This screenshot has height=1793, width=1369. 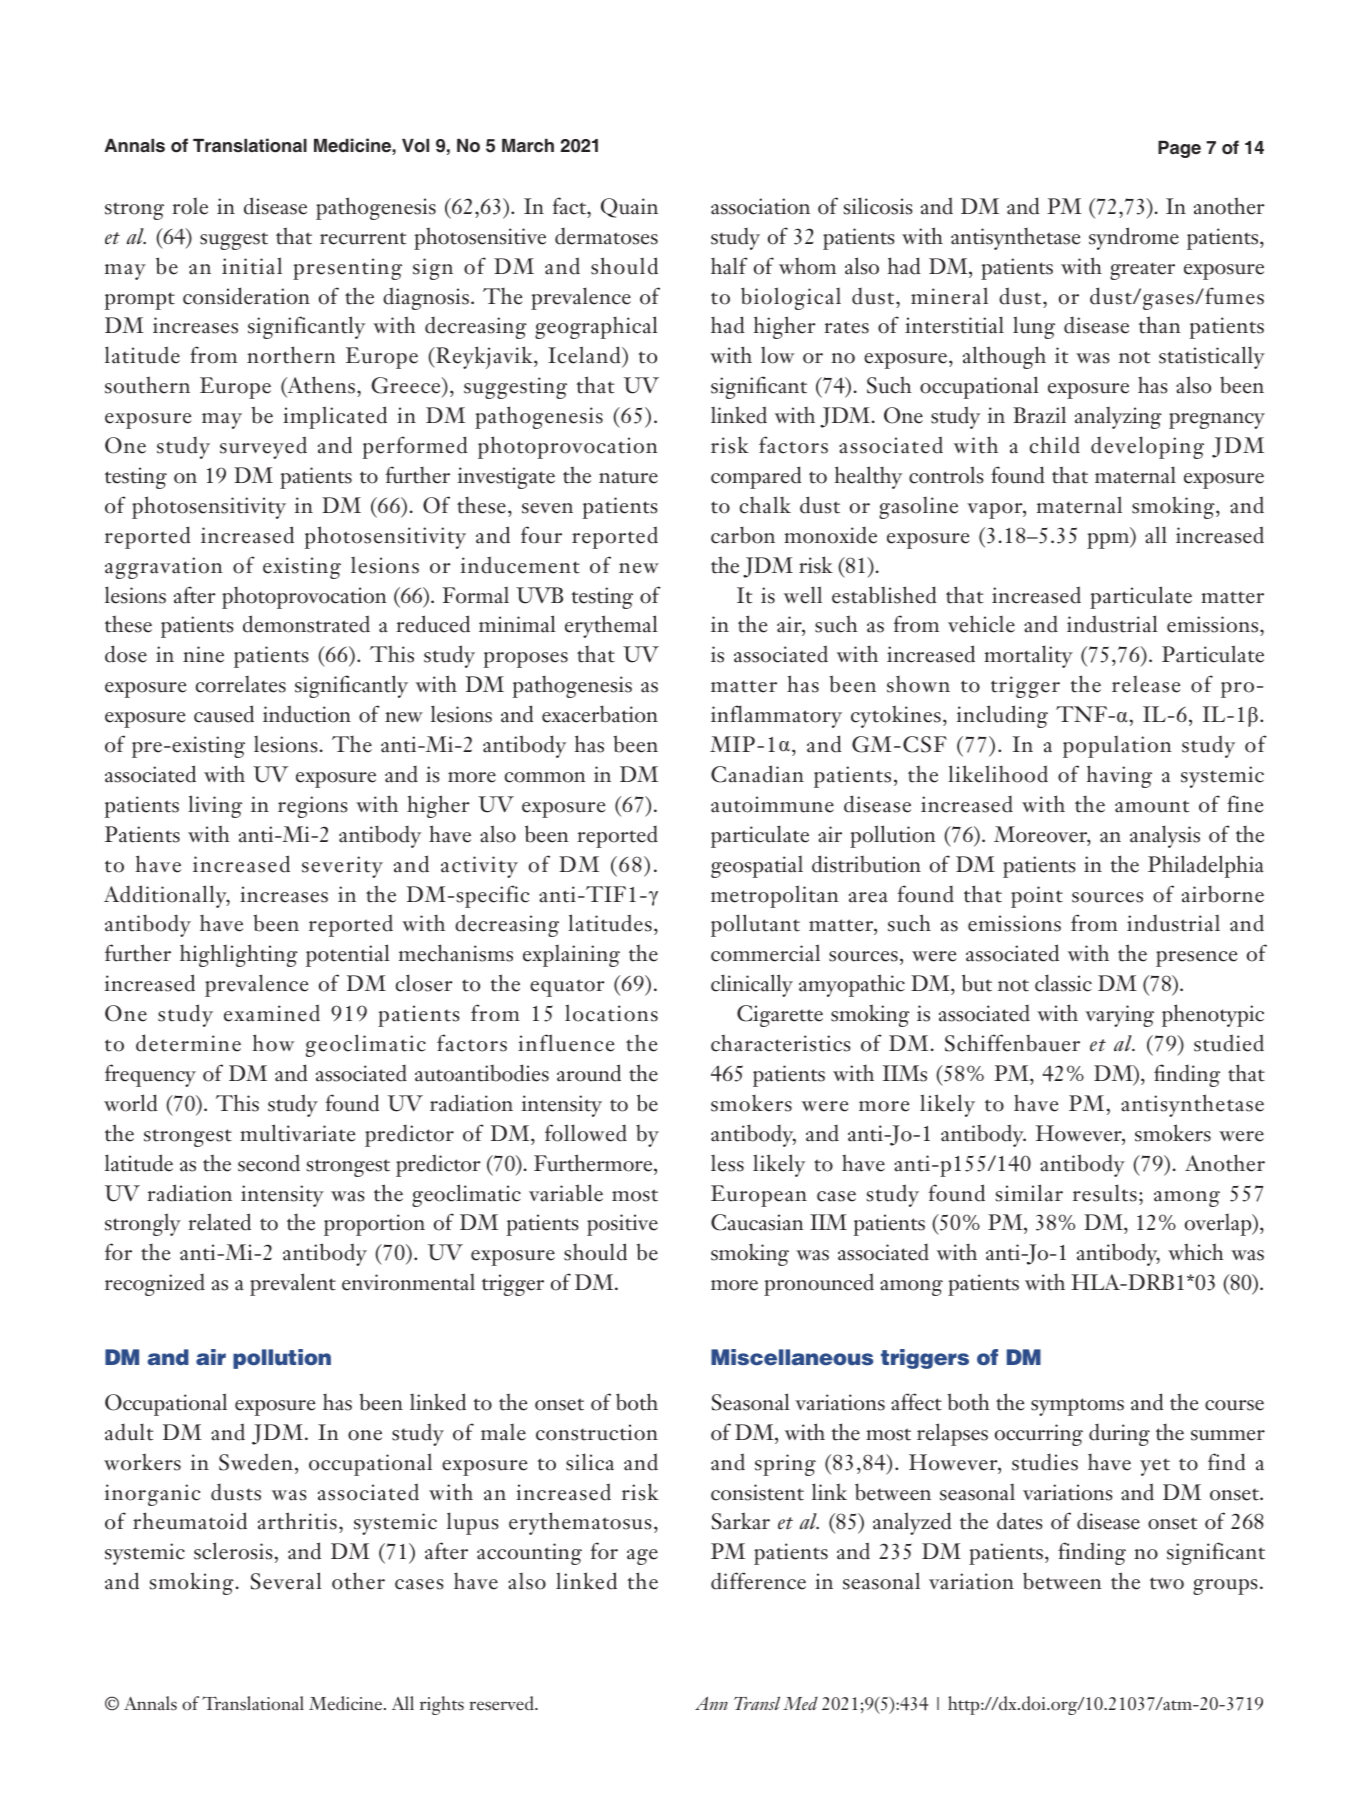 What do you see at coordinates (600, 714) in the screenshot?
I see `exacerbation` at bounding box center [600, 714].
